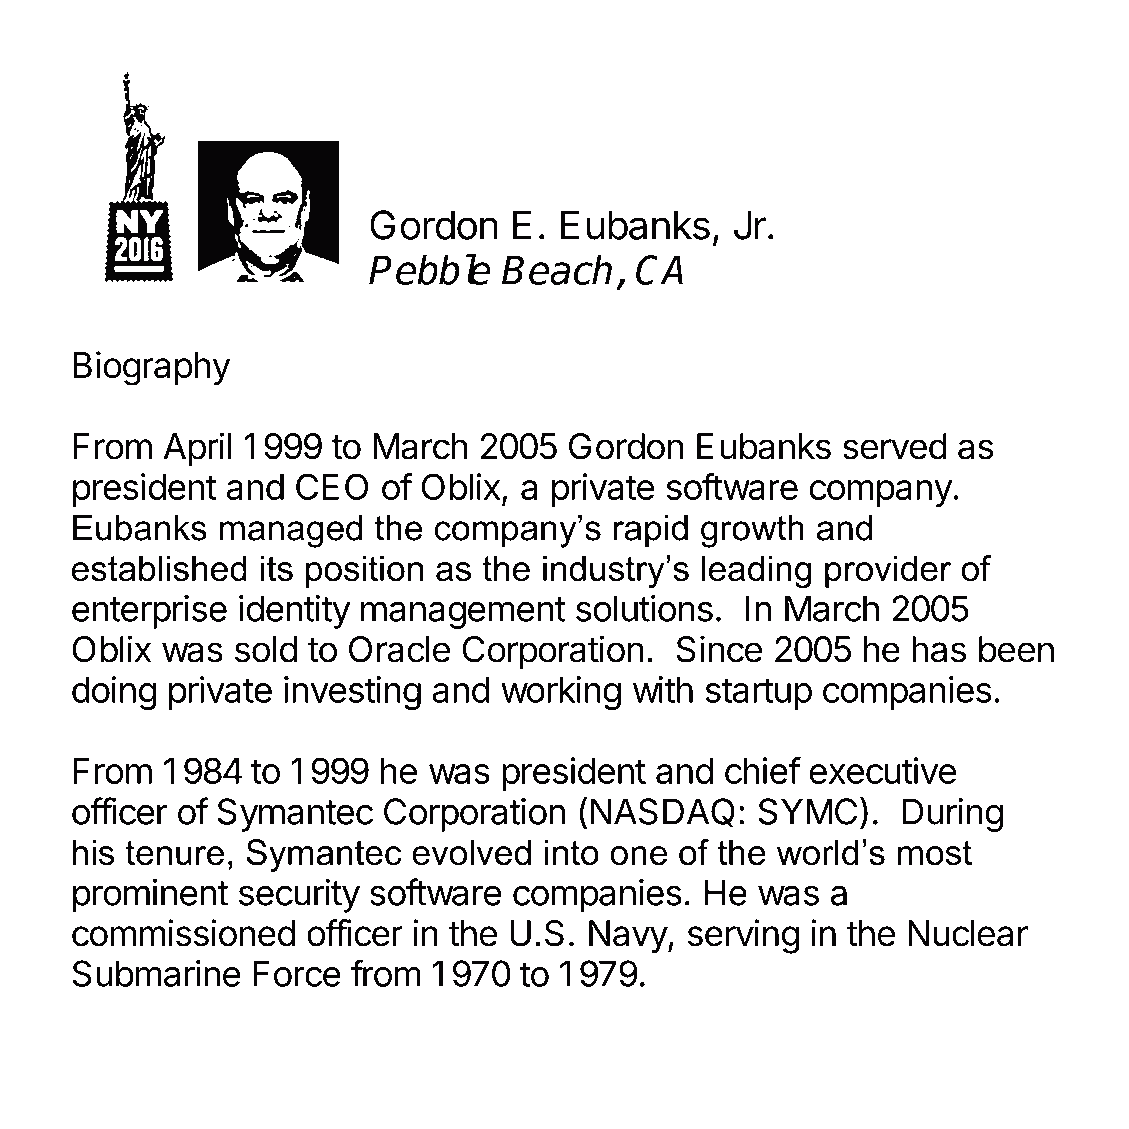 This image has height=1129, width=1129. Describe the element at coordinates (156, 973) in the image. I see `Submarine` at that location.
